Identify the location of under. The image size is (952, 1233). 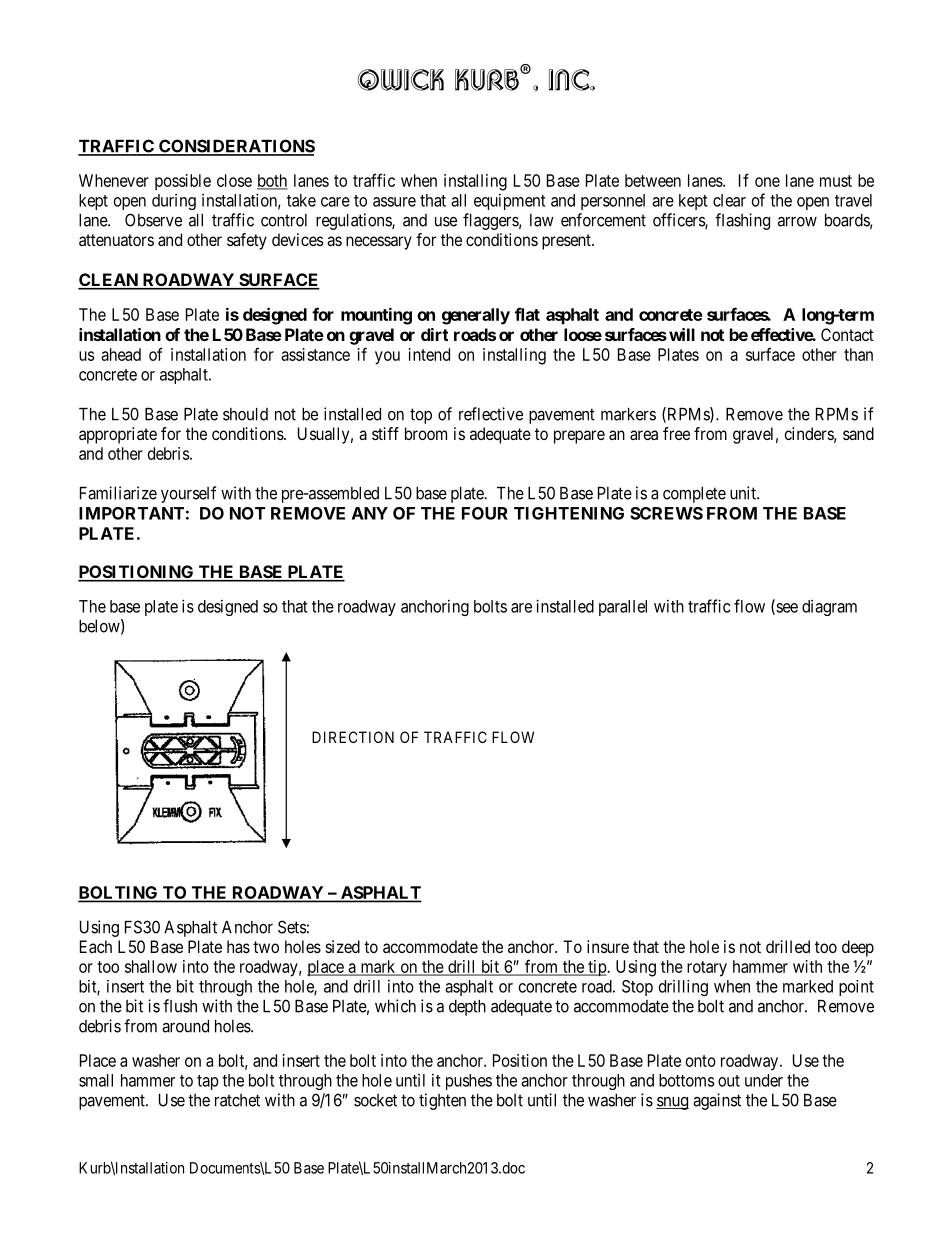
(764, 1080).
